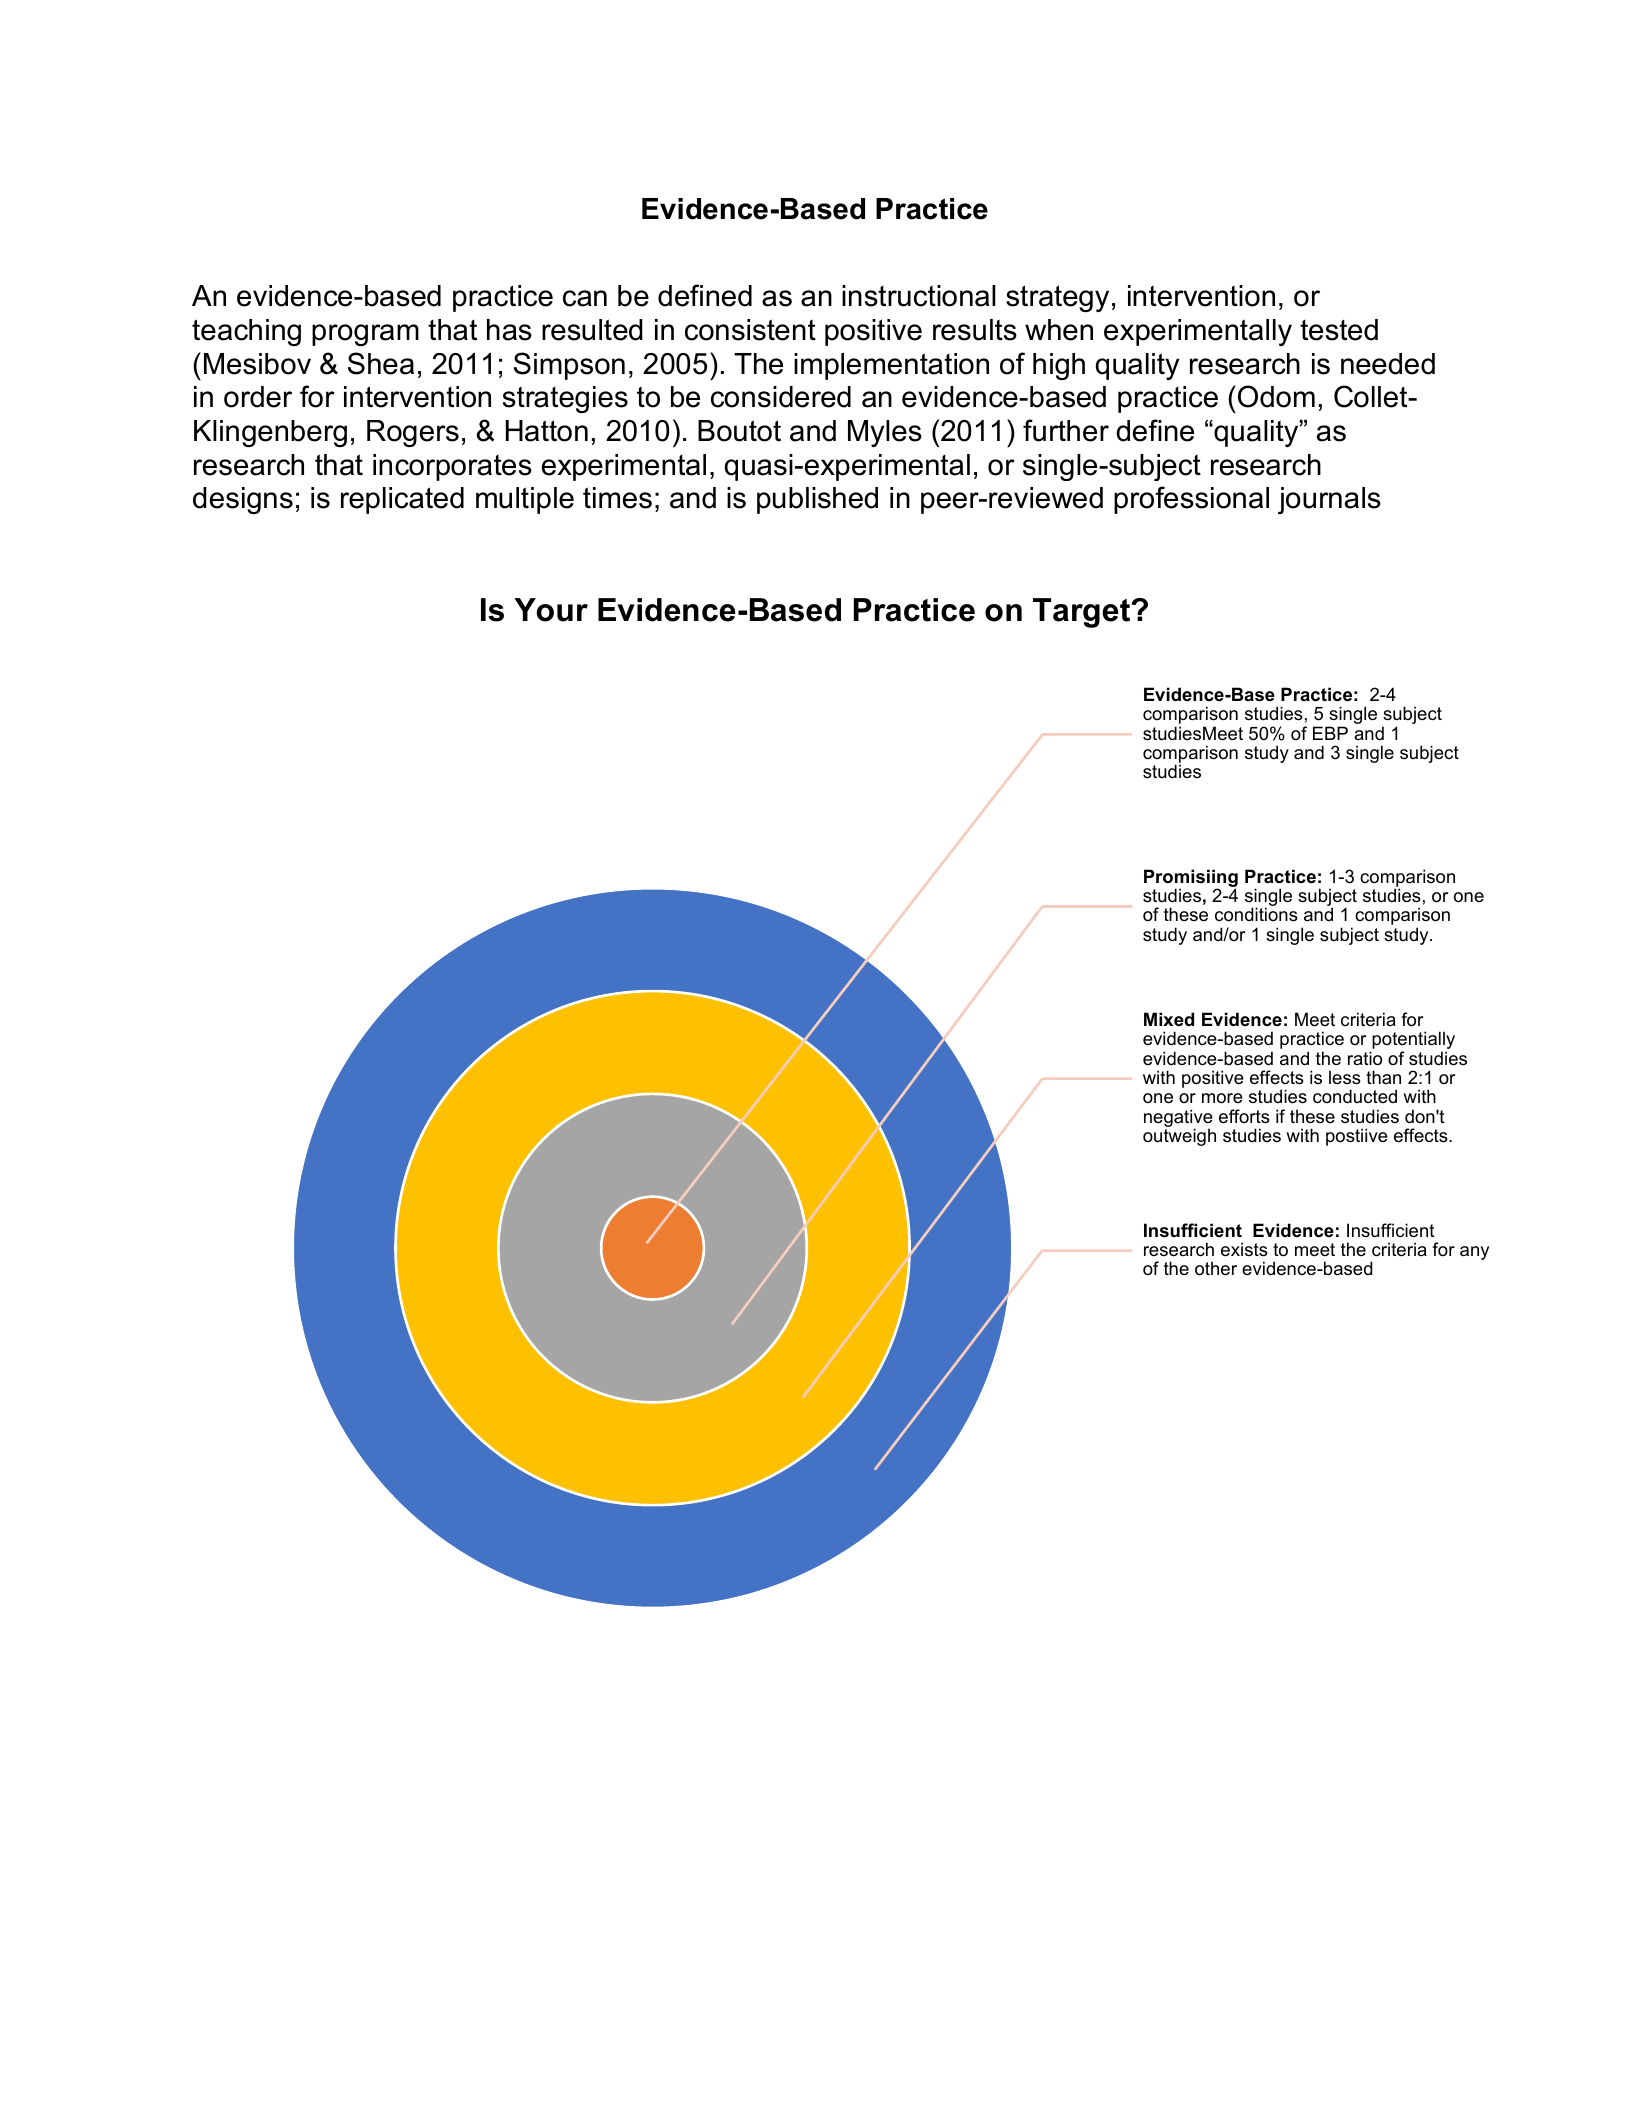  I want to click on Your, so click(551, 610).
